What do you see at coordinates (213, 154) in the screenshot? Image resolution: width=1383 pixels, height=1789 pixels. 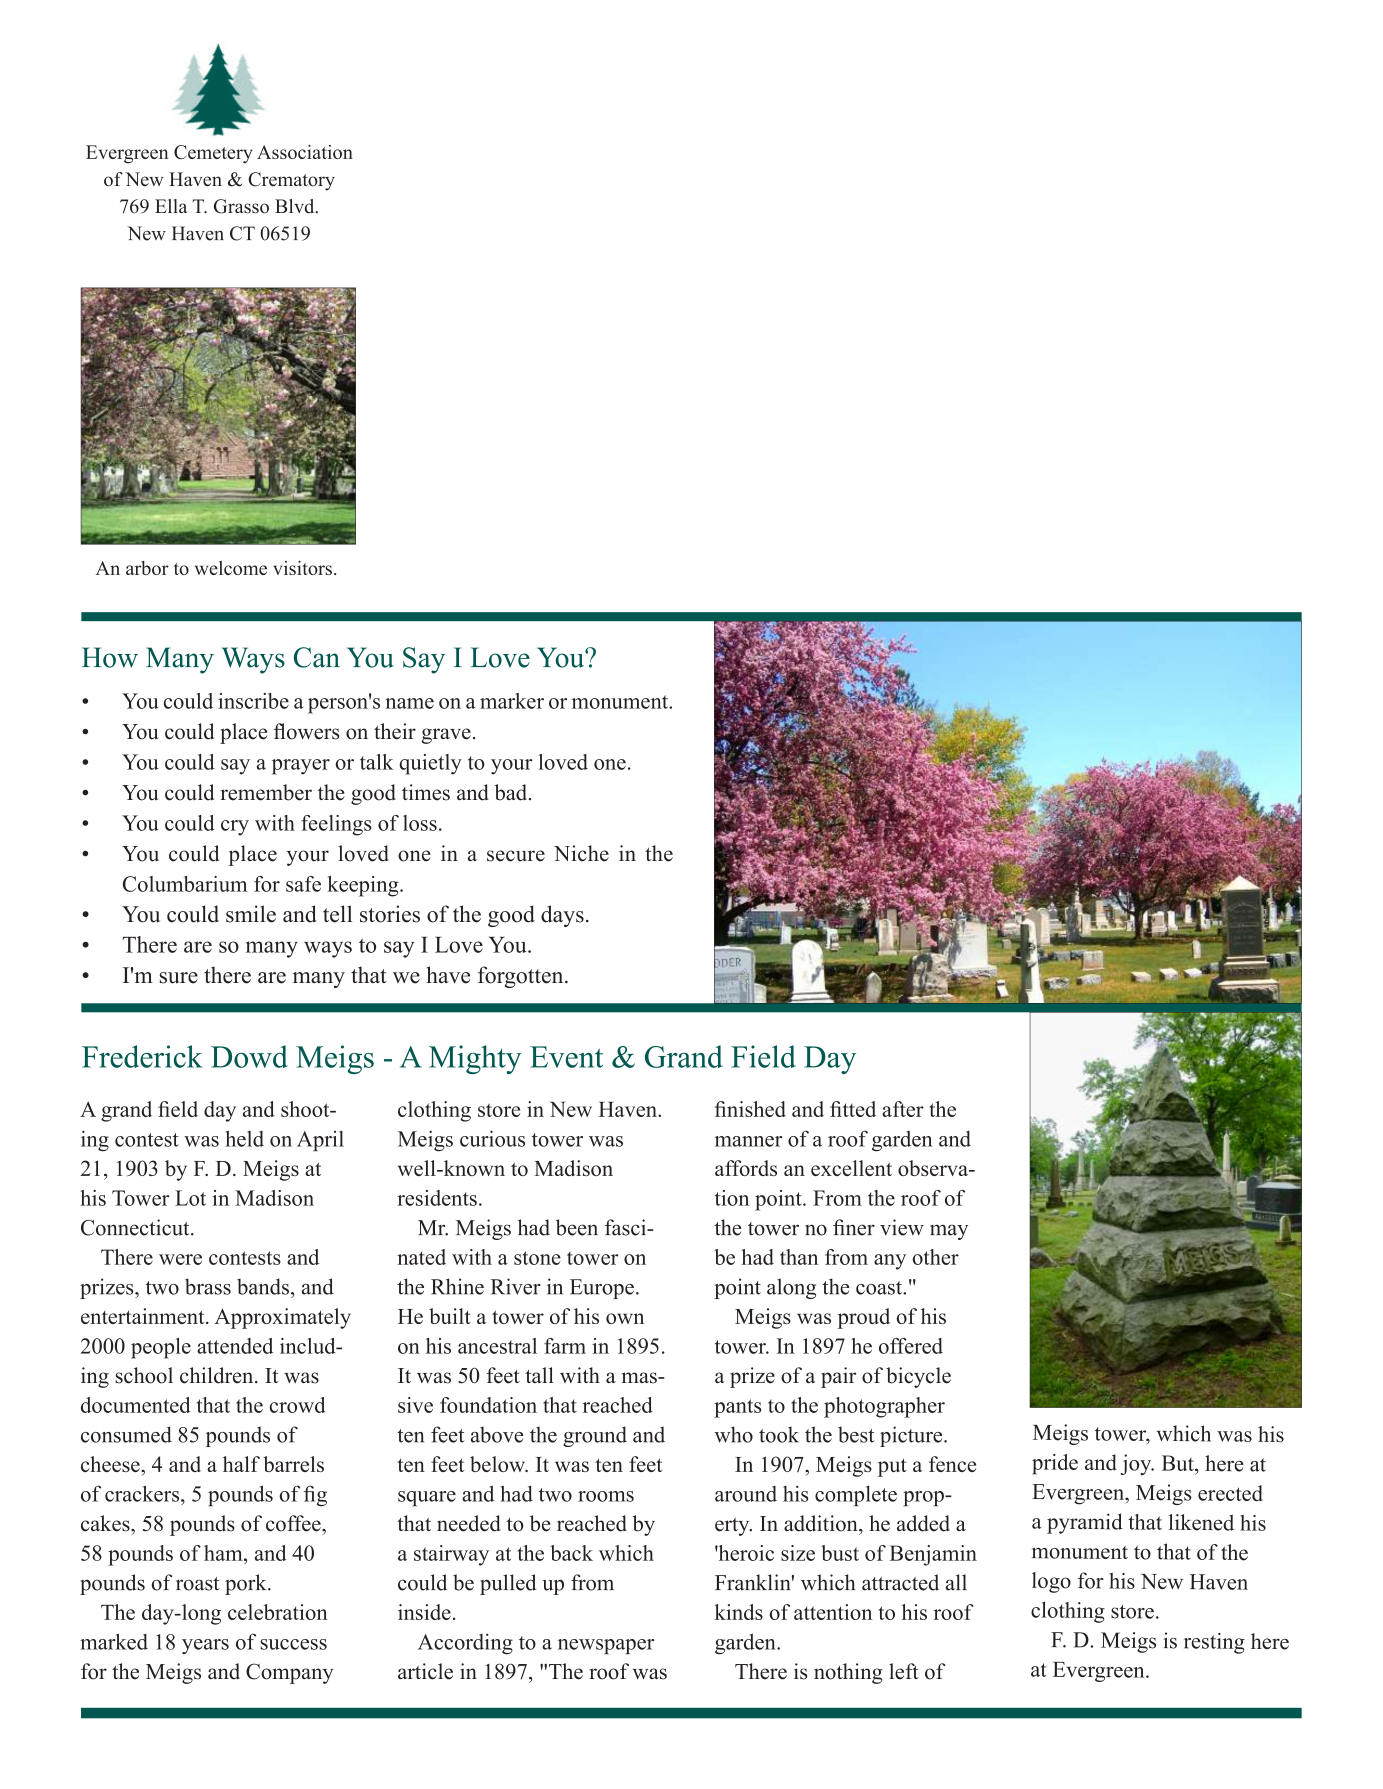 I see `Cemetery` at bounding box center [213, 154].
